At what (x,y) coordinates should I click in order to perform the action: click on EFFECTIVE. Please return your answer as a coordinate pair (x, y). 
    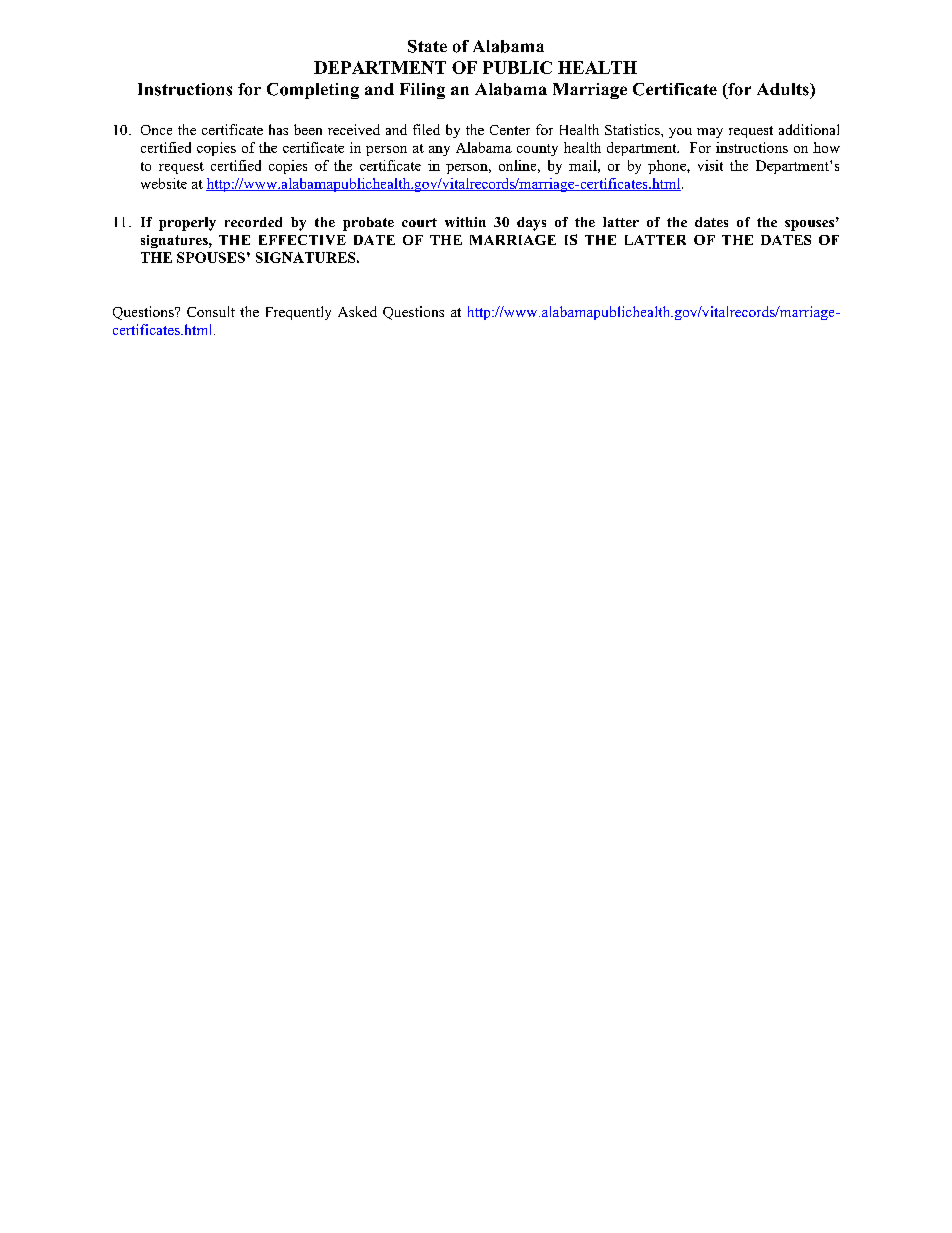
    Looking at the image, I should click on (302, 240).
